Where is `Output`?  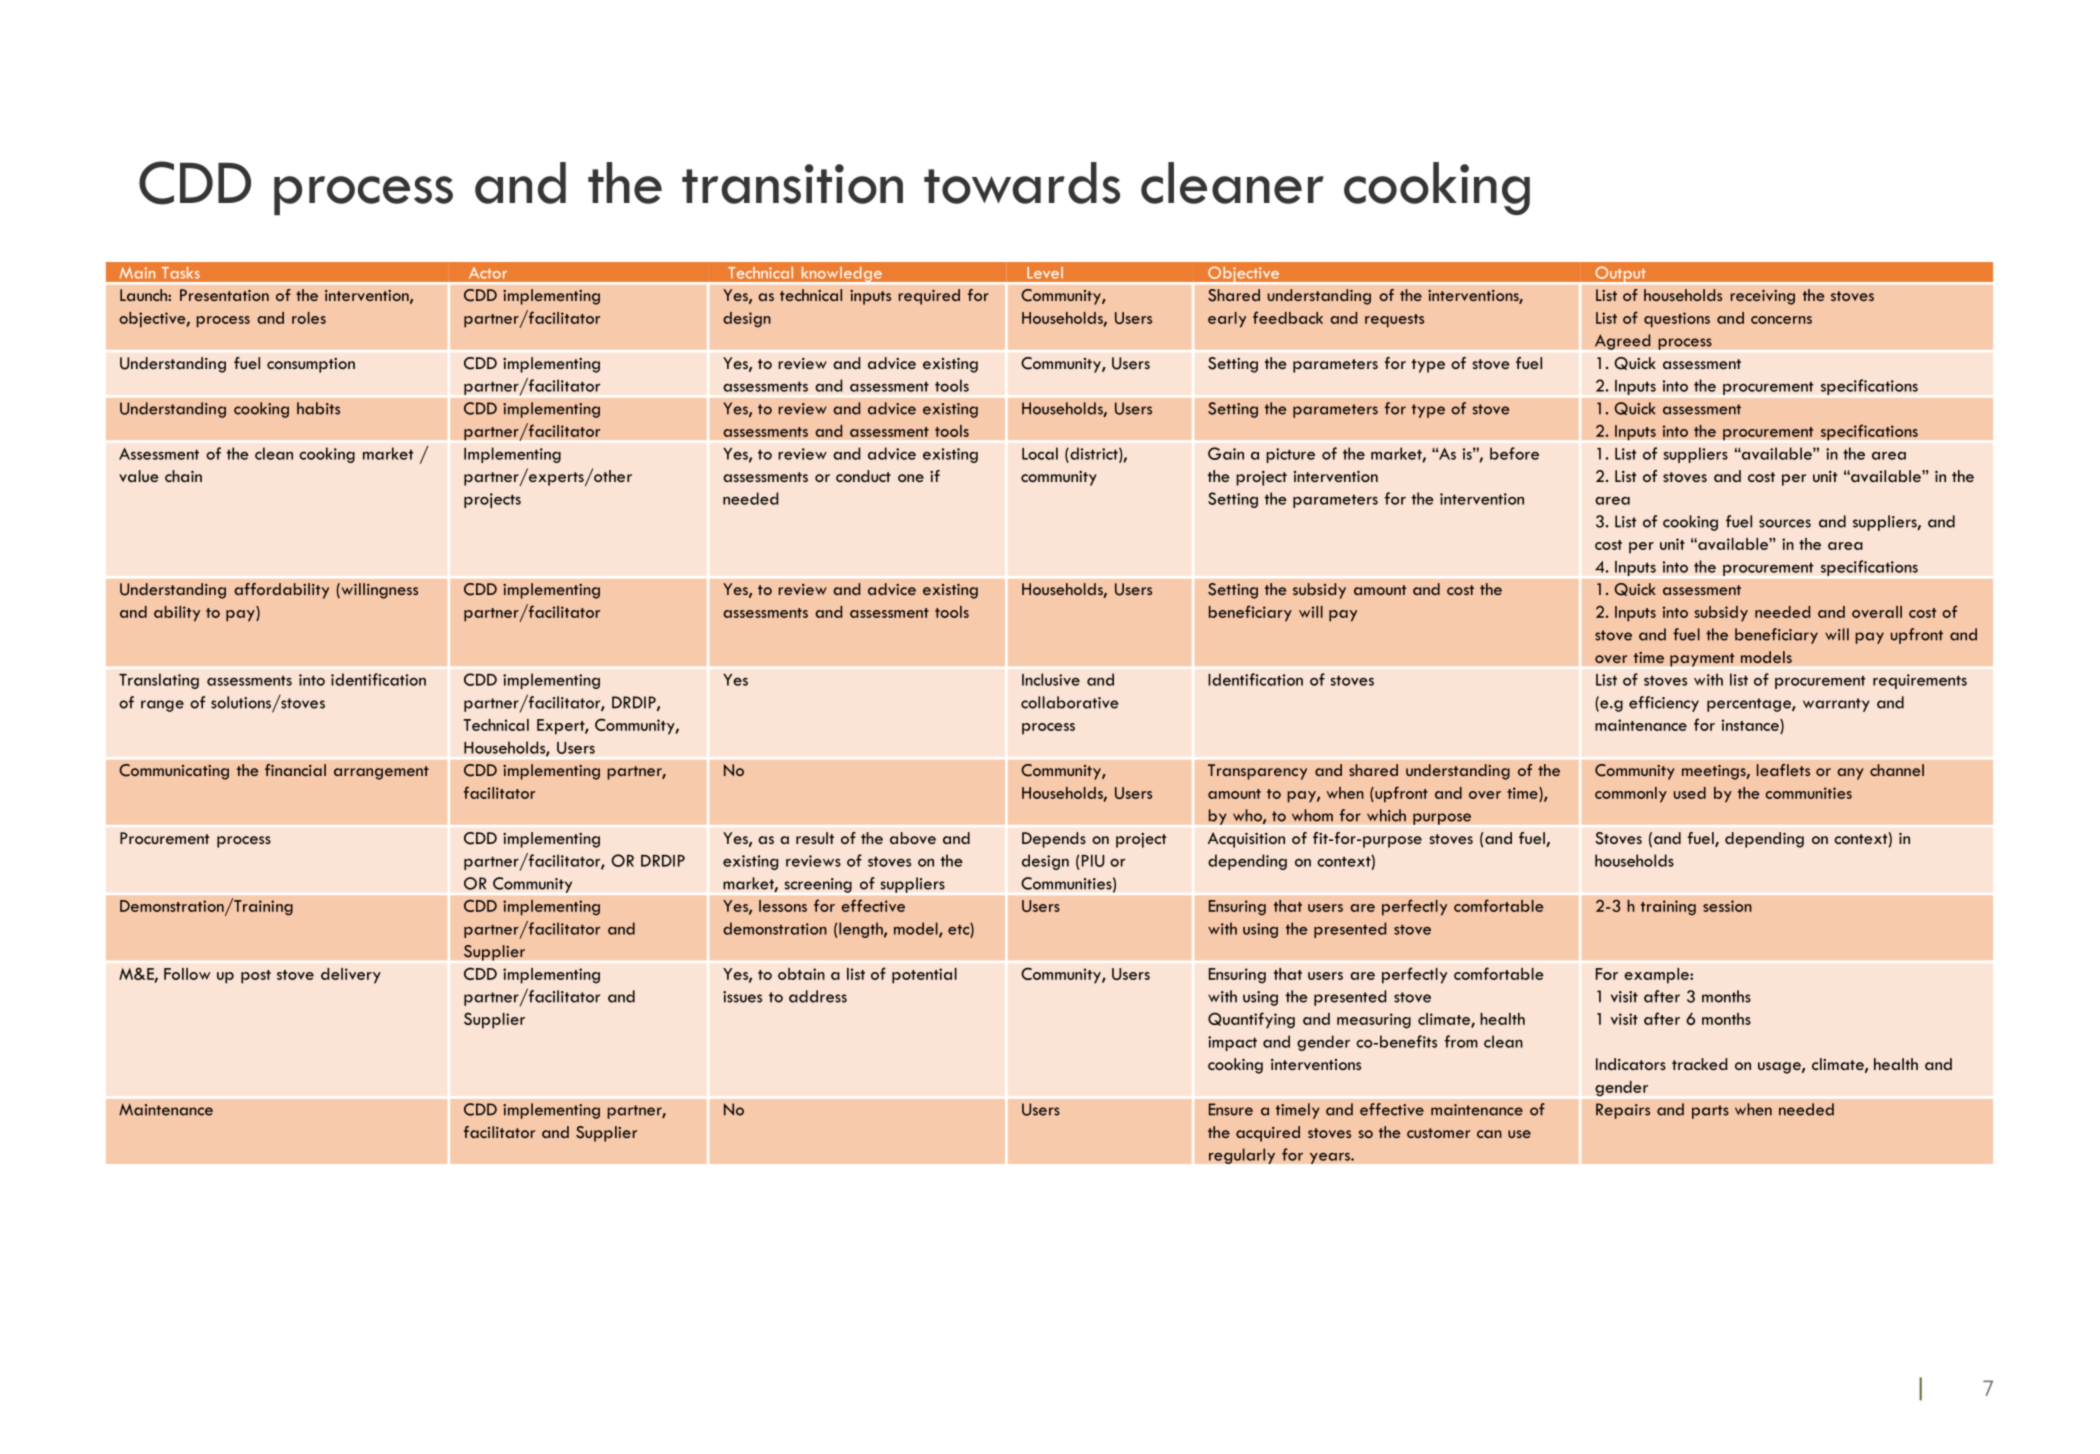 Output is located at coordinates (1620, 275).
